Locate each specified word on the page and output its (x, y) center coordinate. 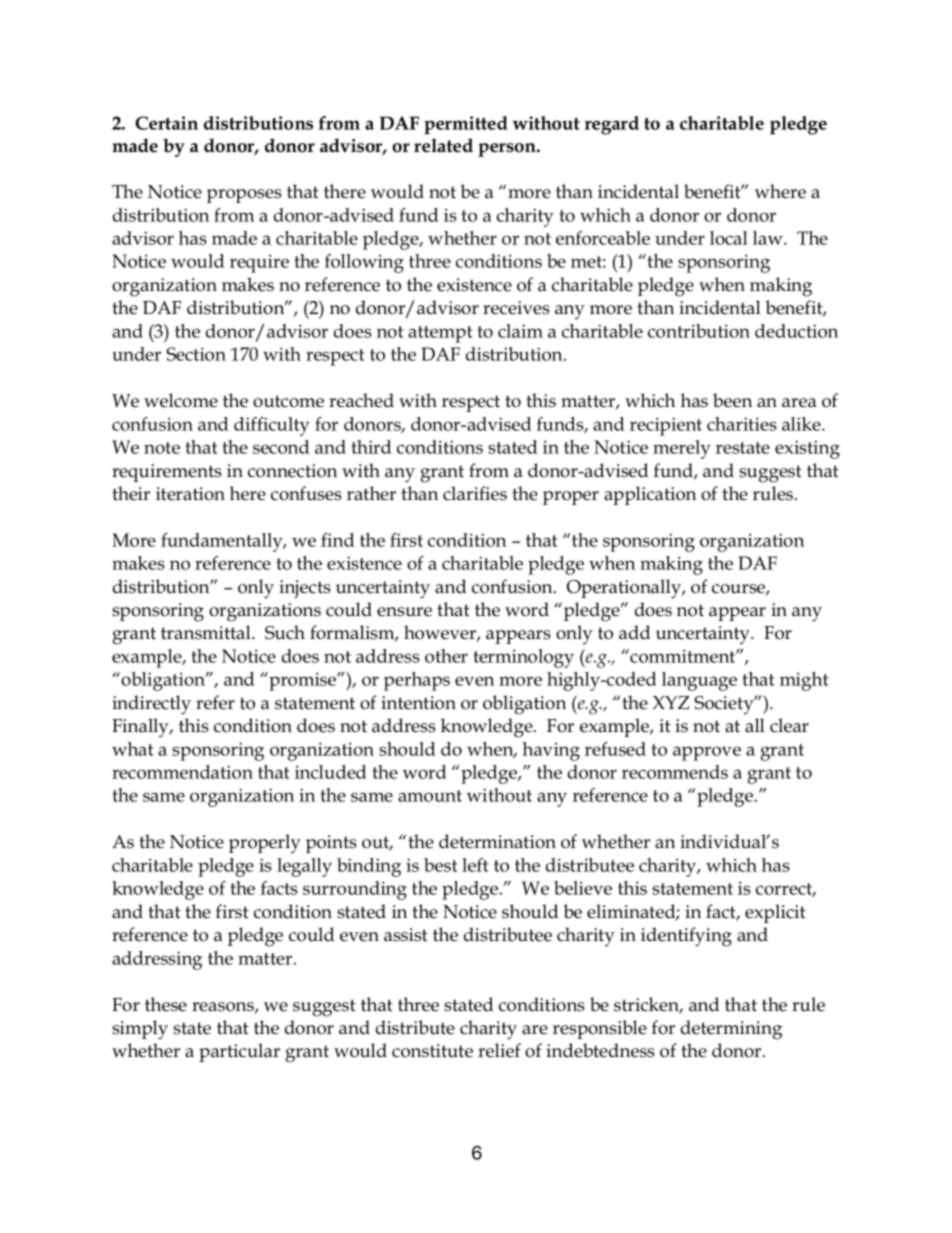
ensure (404, 612)
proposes (244, 196)
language (699, 681)
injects (305, 589)
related (443, 145)
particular (239, 1052)
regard (612, 125)
